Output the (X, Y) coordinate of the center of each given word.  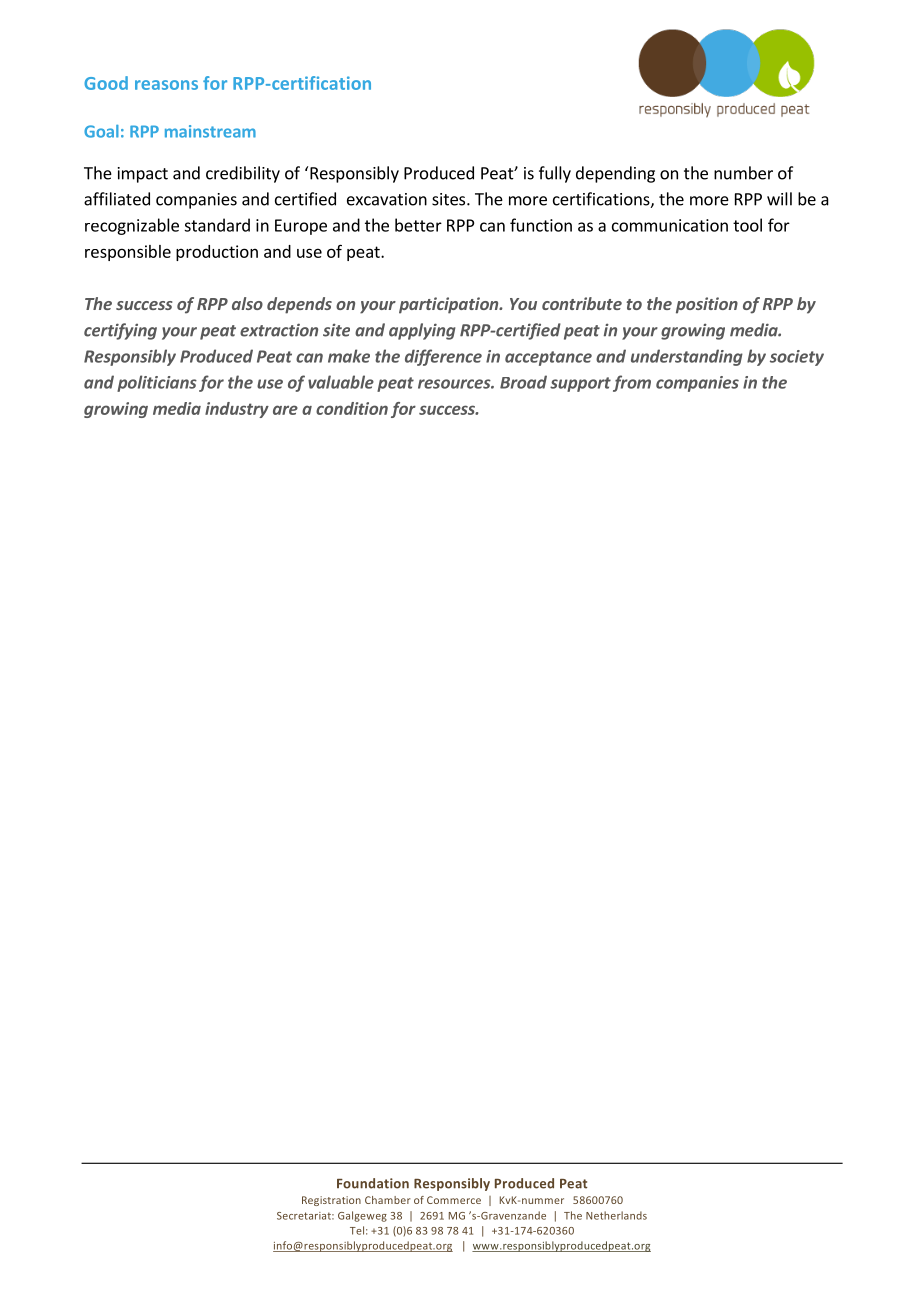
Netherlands (616, 1215)
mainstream (210, 131)
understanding (687, 357)
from (632, 383)
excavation (387, 199)
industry (237, 410)
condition (352, 408)
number (743, 173)
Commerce (454, 1200)
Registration (331, 1201)
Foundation (373, 1183)
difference (443, 357)
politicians (157, 383)
